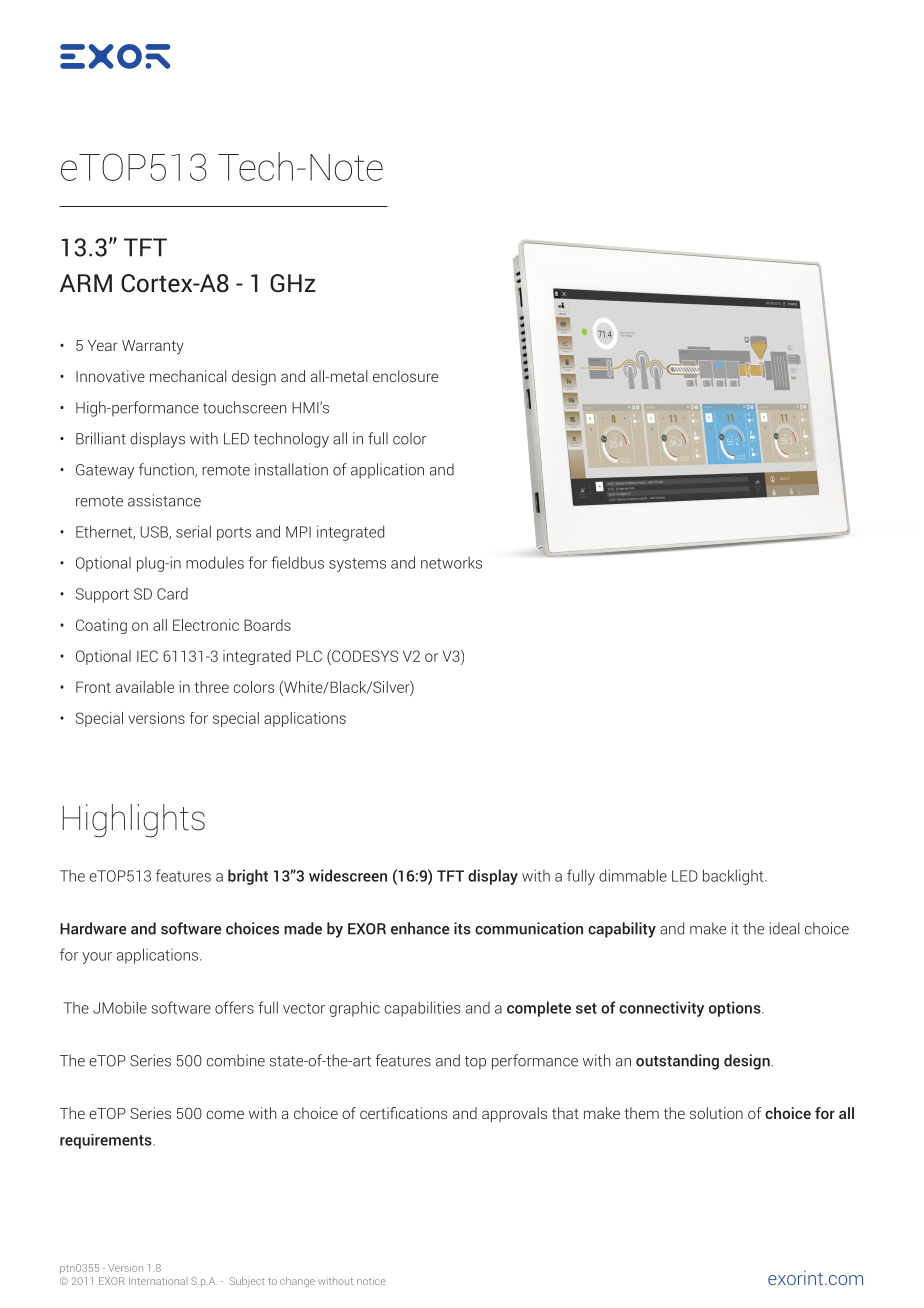 The height and width of the image is (1308, 924). Describe the element at coordinates (451, 563) in the image. I see `networks` at that location.
